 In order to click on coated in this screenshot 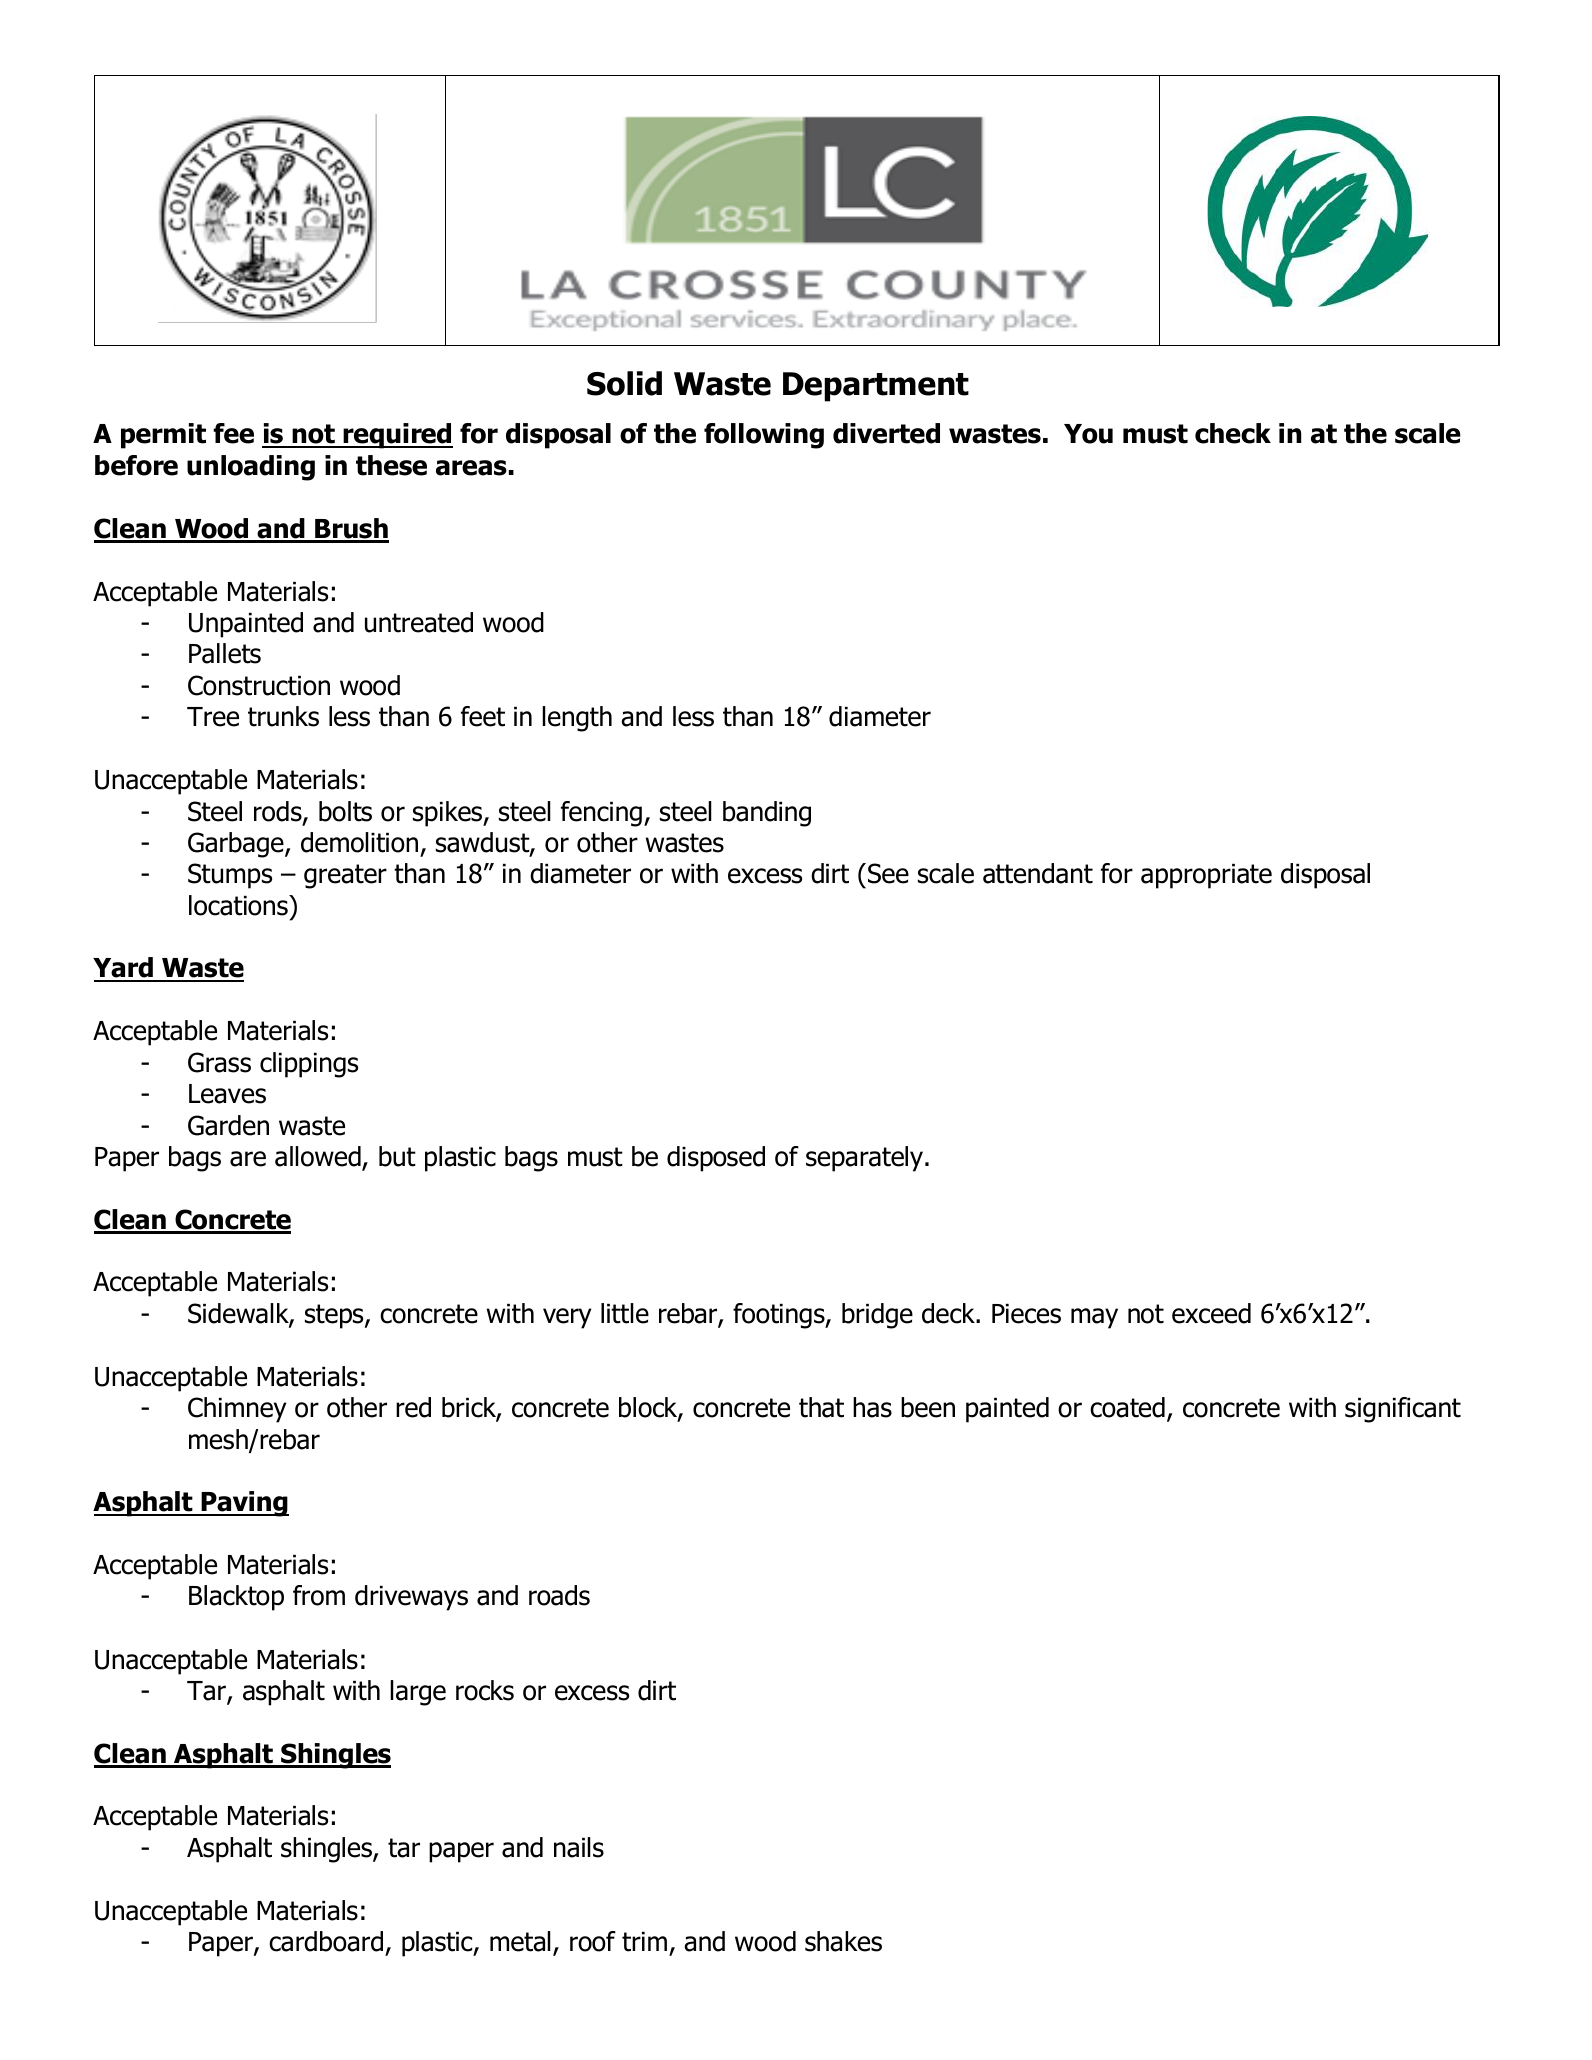, I will do `click(1127, 1407)`.
